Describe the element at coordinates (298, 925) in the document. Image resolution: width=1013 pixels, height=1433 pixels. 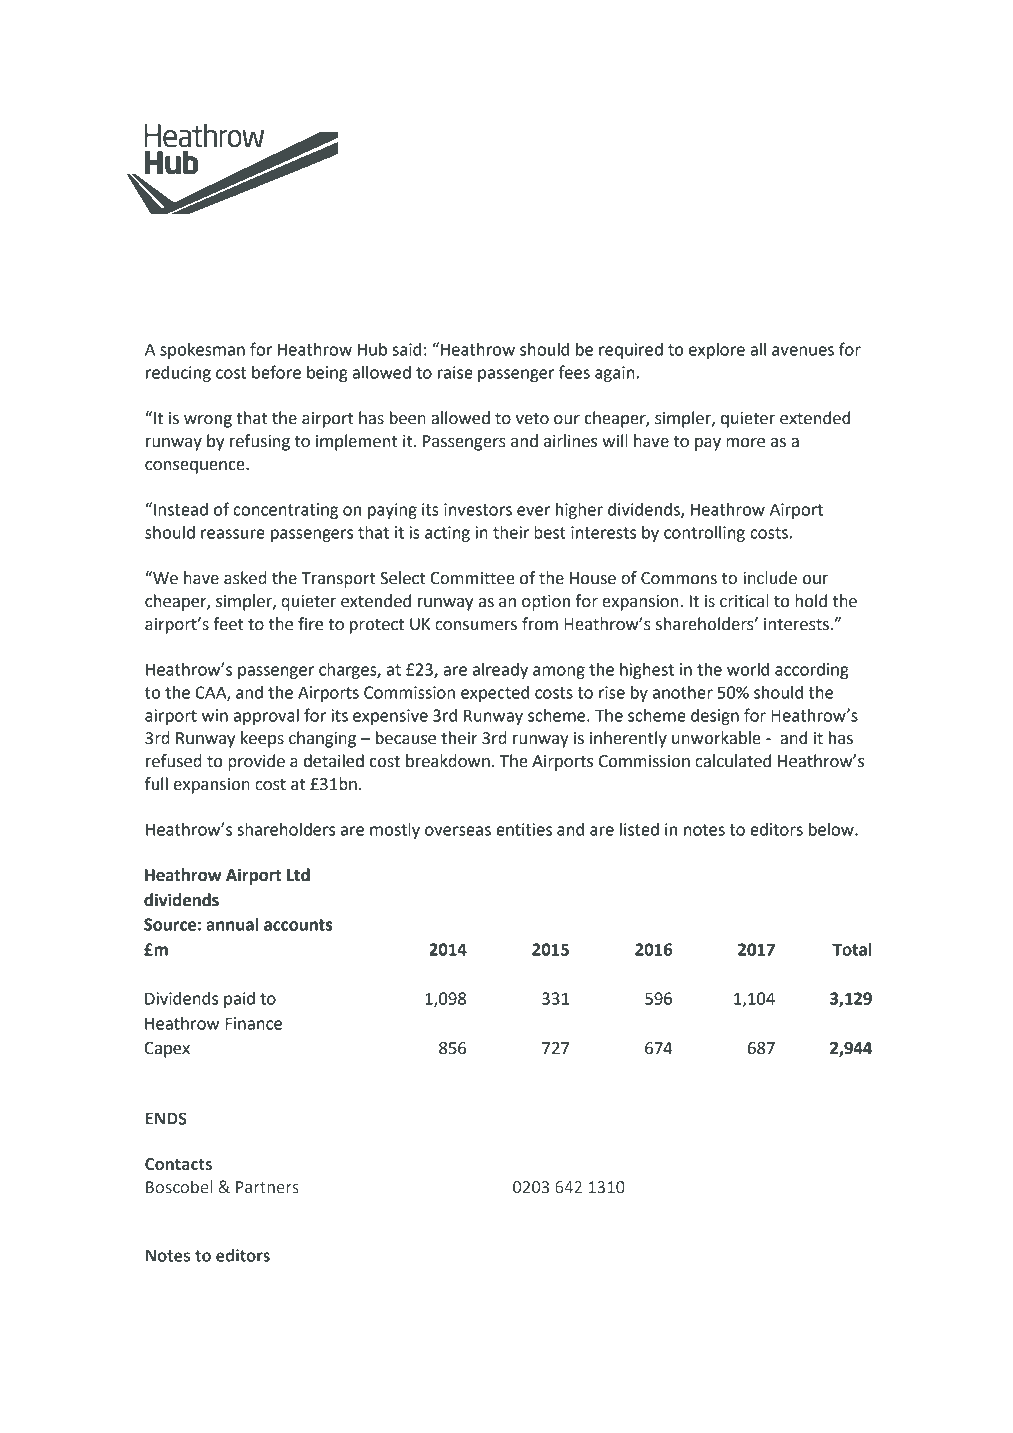
I see `accounts` at that location.
